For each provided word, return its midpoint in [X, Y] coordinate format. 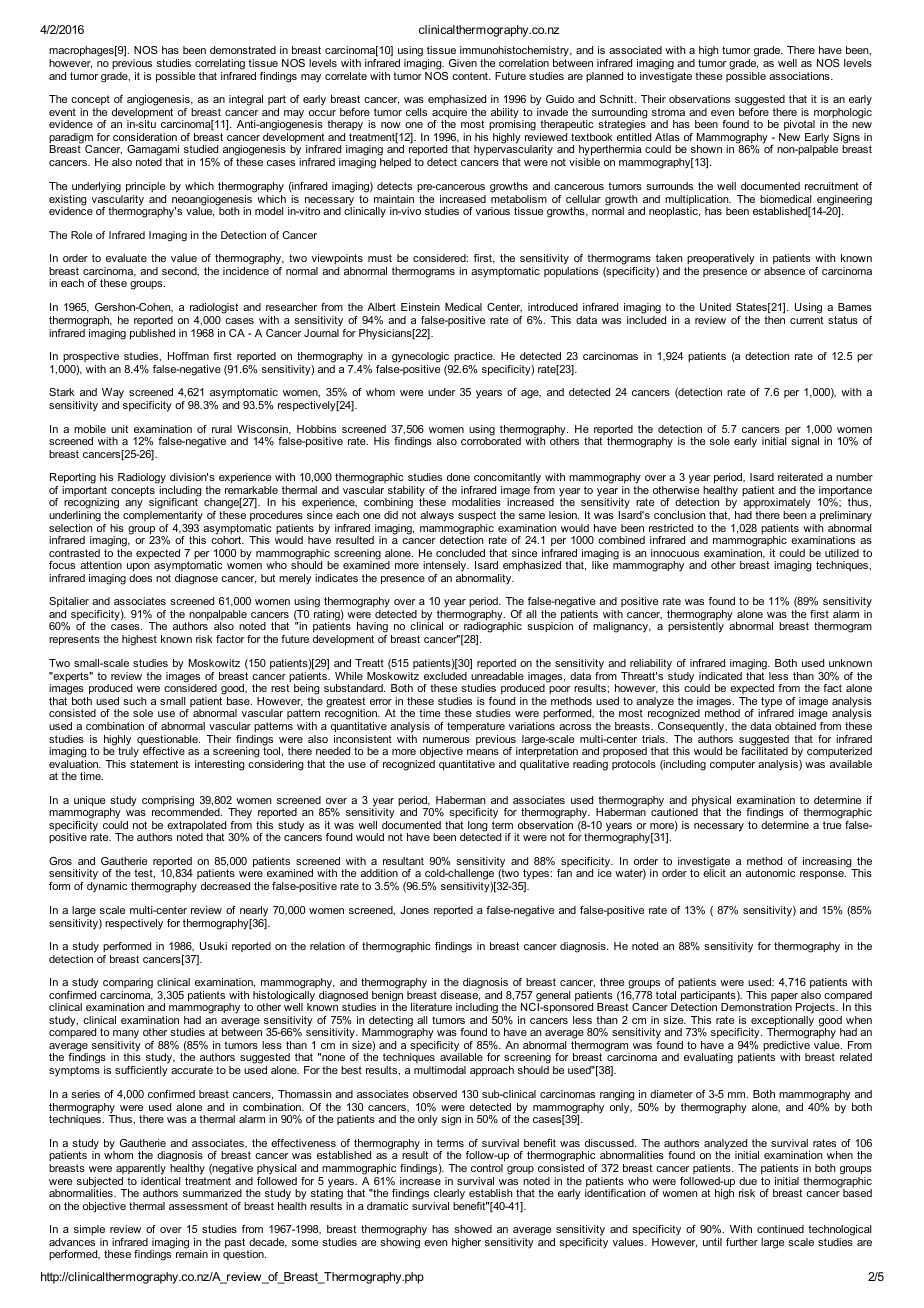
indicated [720, 676]
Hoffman [188, 356]
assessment [198, 1206]
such [135, 701]
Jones [414, 910]
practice [474, 357]
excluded [445, 676]
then [774, 320]
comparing [128, 983]
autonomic [770, 873]
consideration [145, 137]
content [471, 76]
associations [800, 76]
